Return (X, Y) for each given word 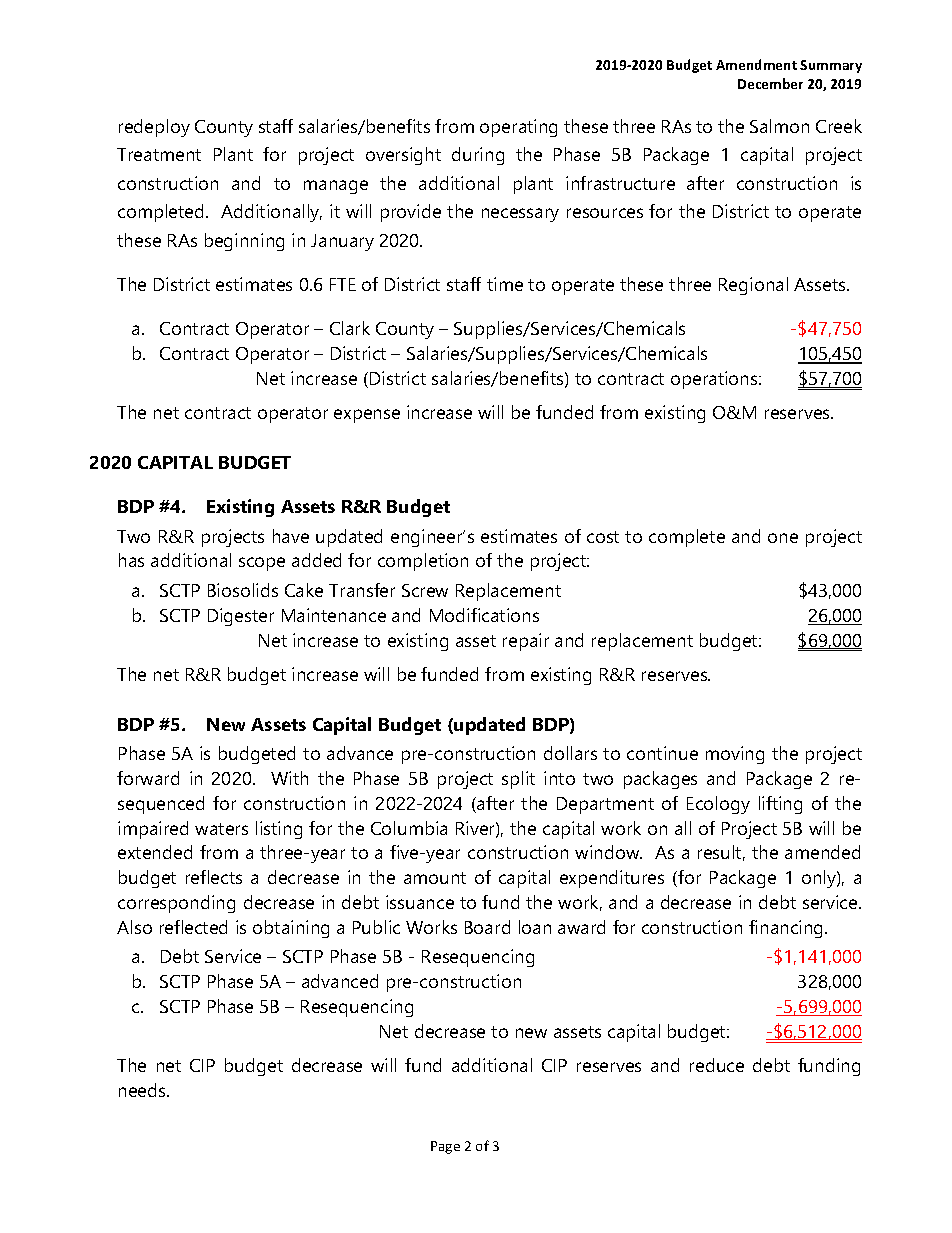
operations (715, 380)
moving (735, 755)
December (770, 83)
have (291, 536)
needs (143, 1090)
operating (518, 128)
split (518, 780)
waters (221, 829)
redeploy (154, 128)
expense (367, 416)
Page (445, 1147)
